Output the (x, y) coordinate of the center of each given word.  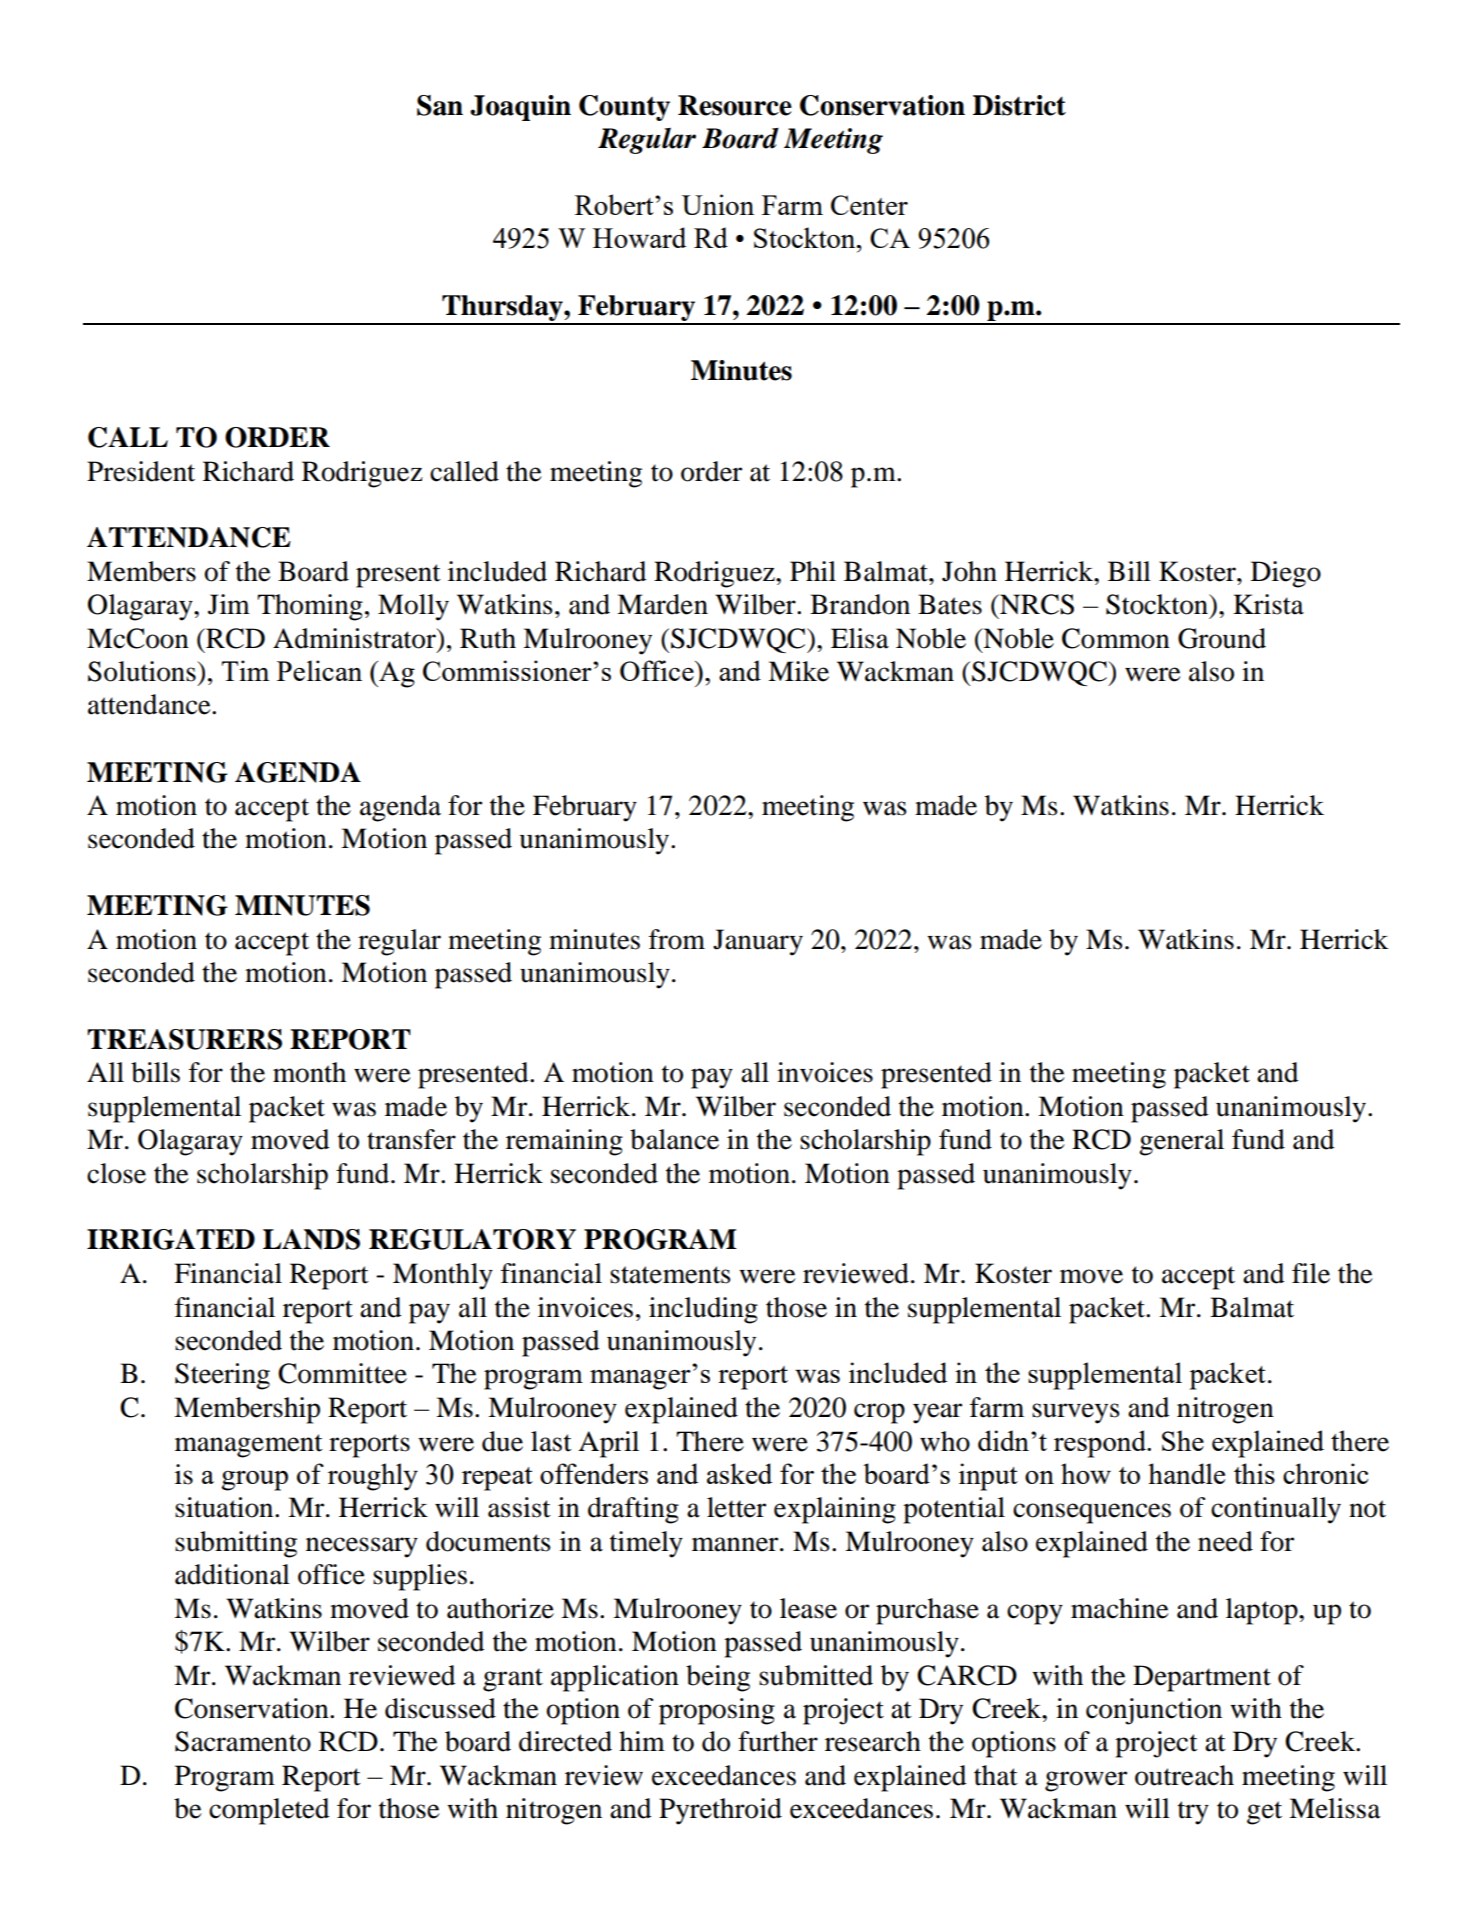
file (1311, 1273)
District (1019, 105)
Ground (1222, 638)
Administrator (355, 638)
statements (670, 1275)
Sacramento (243, 1741)
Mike (798, 671)
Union (718, 204)
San (440, 105)
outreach (1184, 1775)
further (778, 1741)
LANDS (311, 1239)
